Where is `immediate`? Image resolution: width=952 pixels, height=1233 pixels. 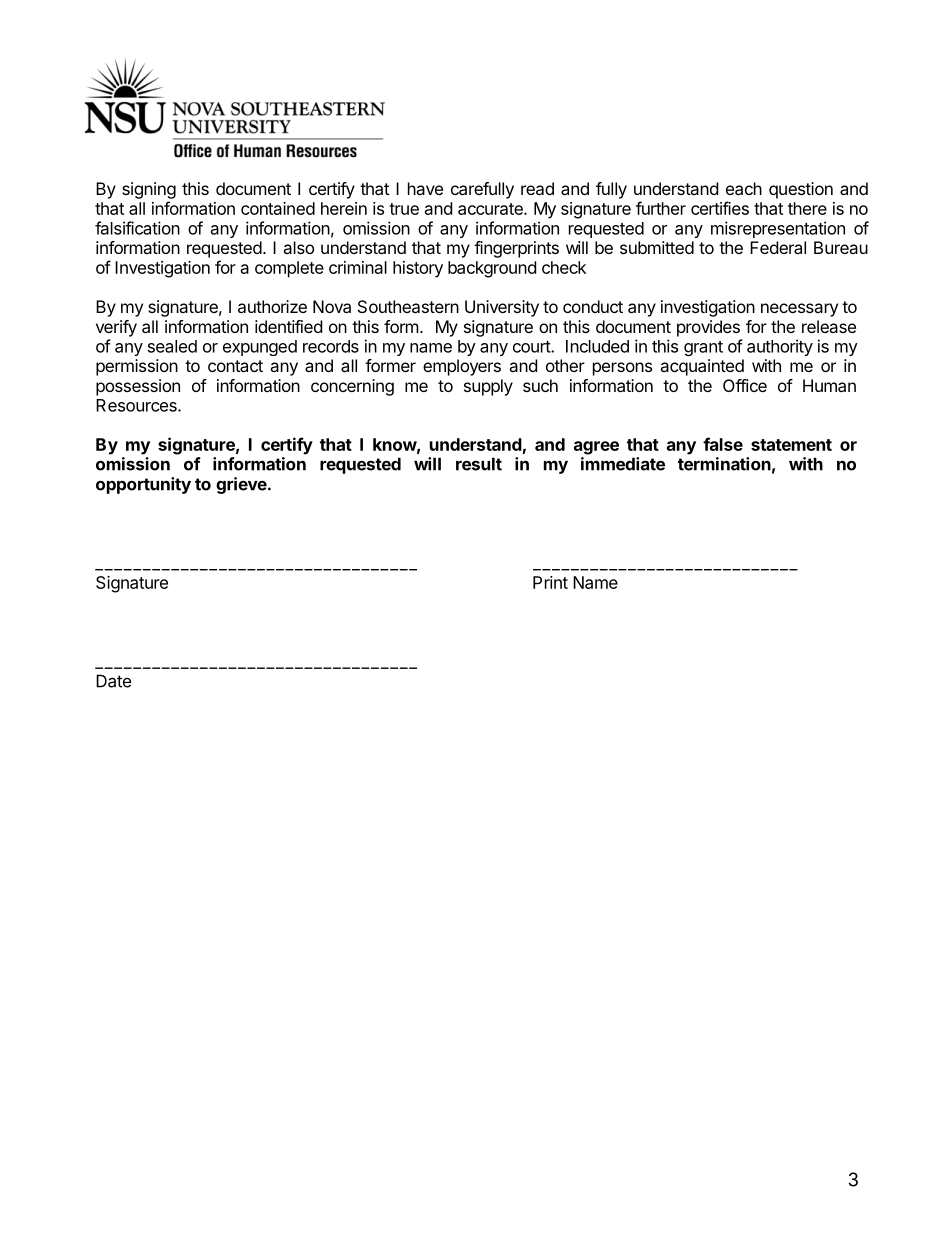
immediate is located at coordinates (623, 464).
